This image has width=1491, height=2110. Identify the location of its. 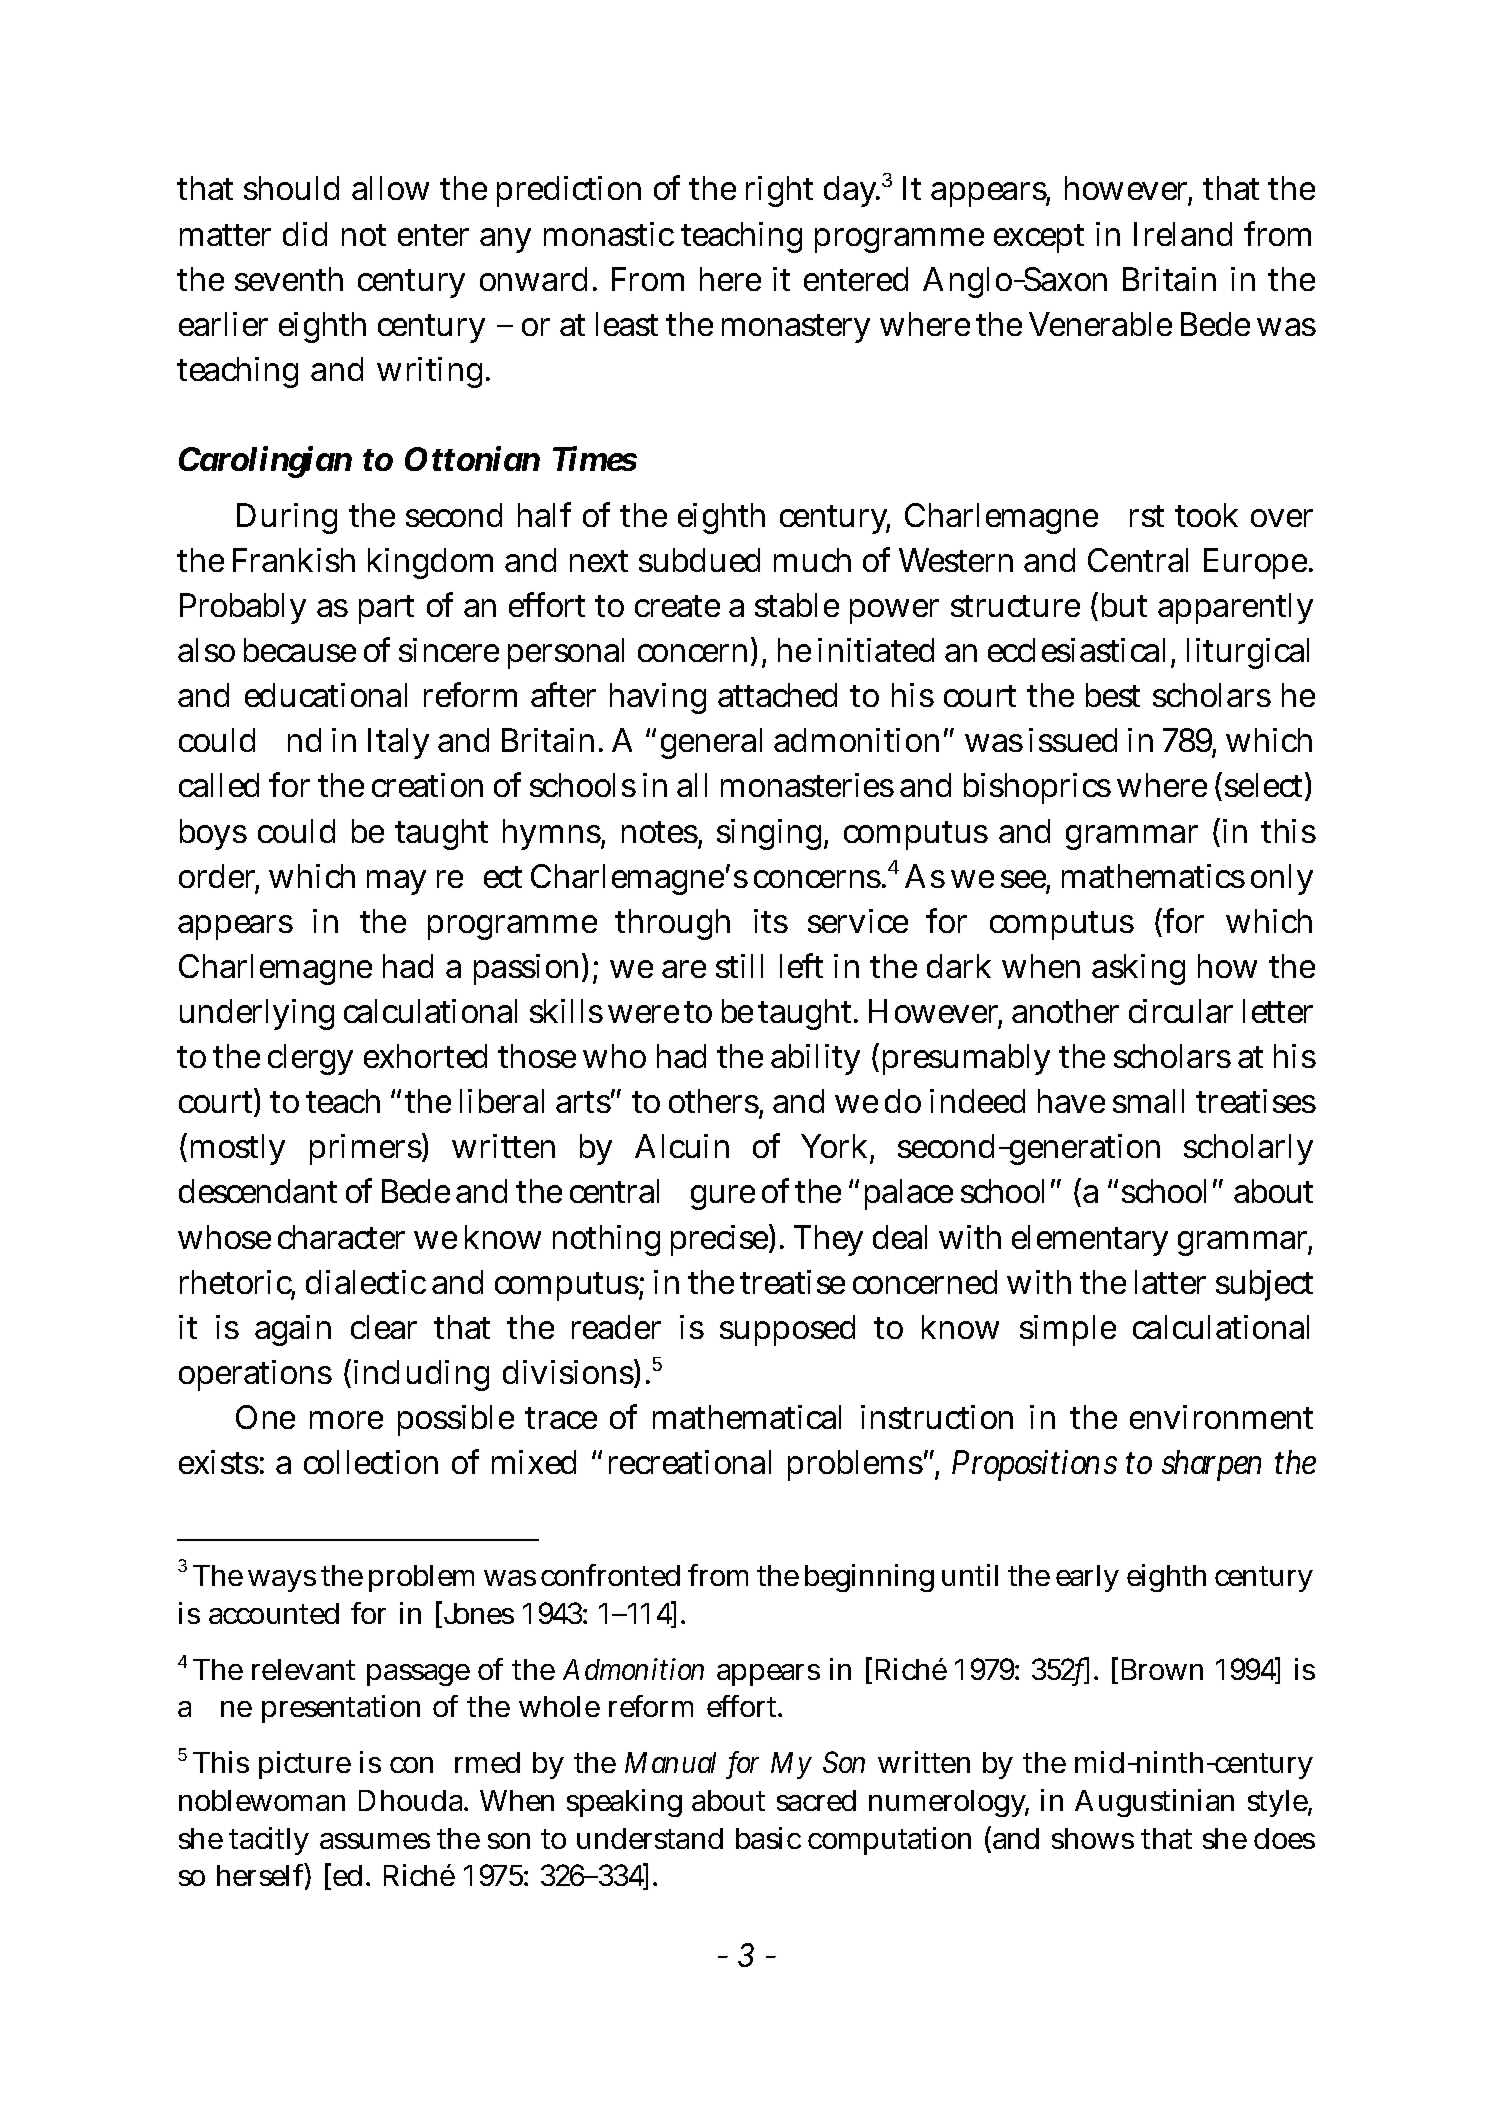
(771, 921).
